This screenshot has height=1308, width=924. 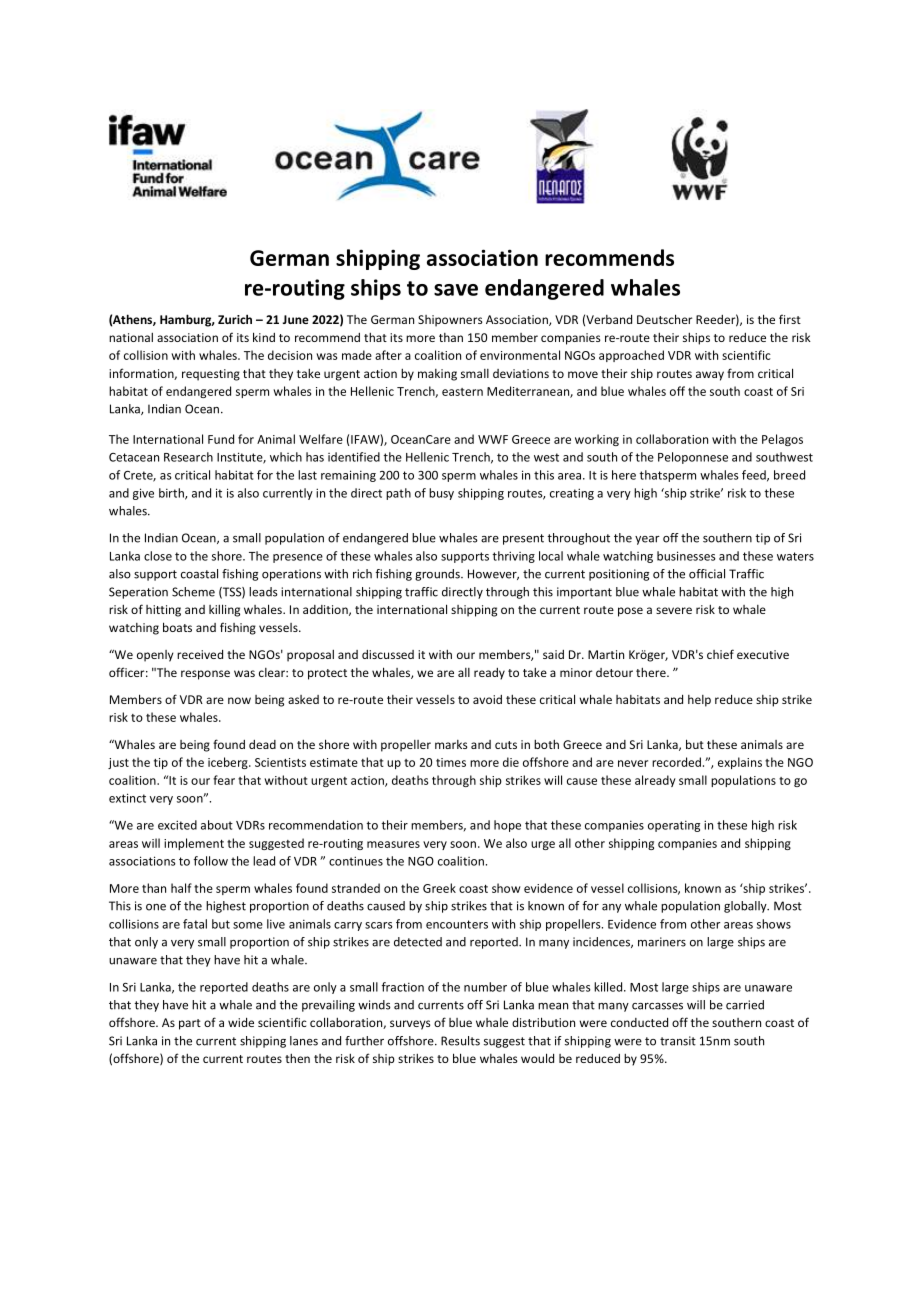 I want to click on chief, so click(x=720, y=654).
